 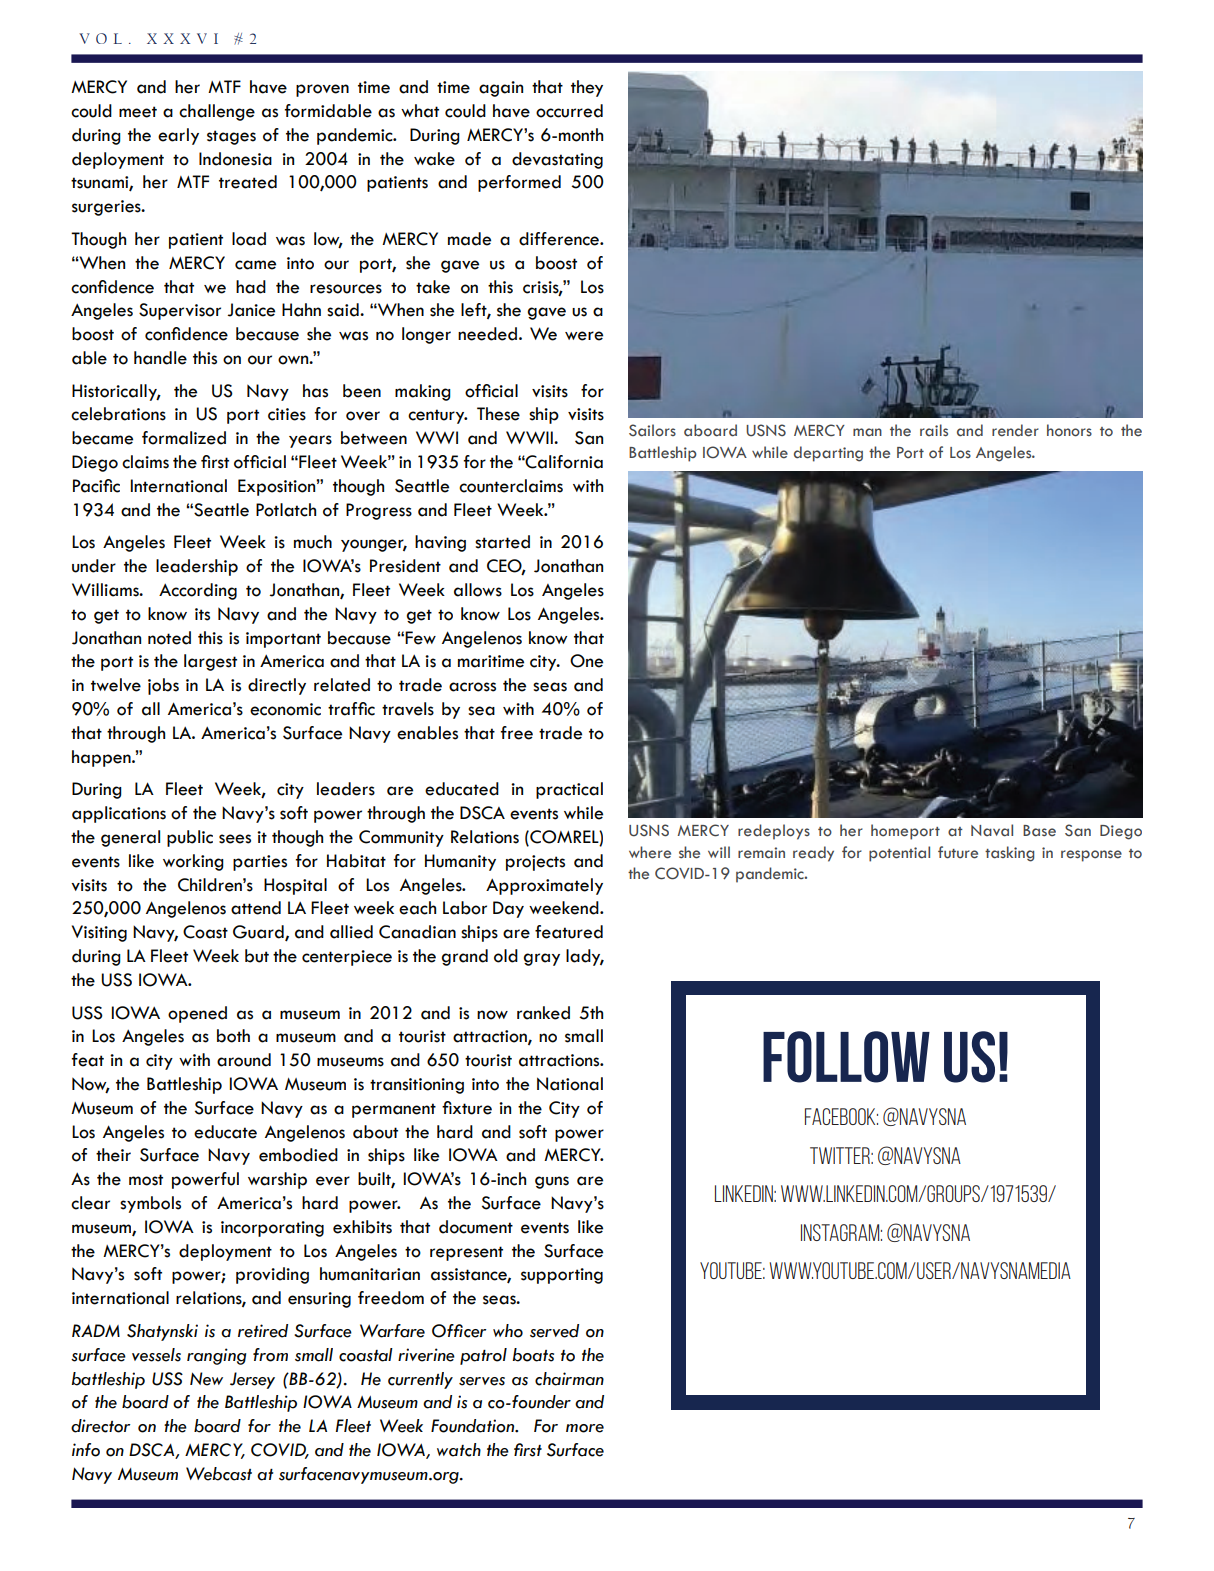 What do you see at coordinates (1015, 430) in the document?
I see `render` at bounding box center [1015, 430].
